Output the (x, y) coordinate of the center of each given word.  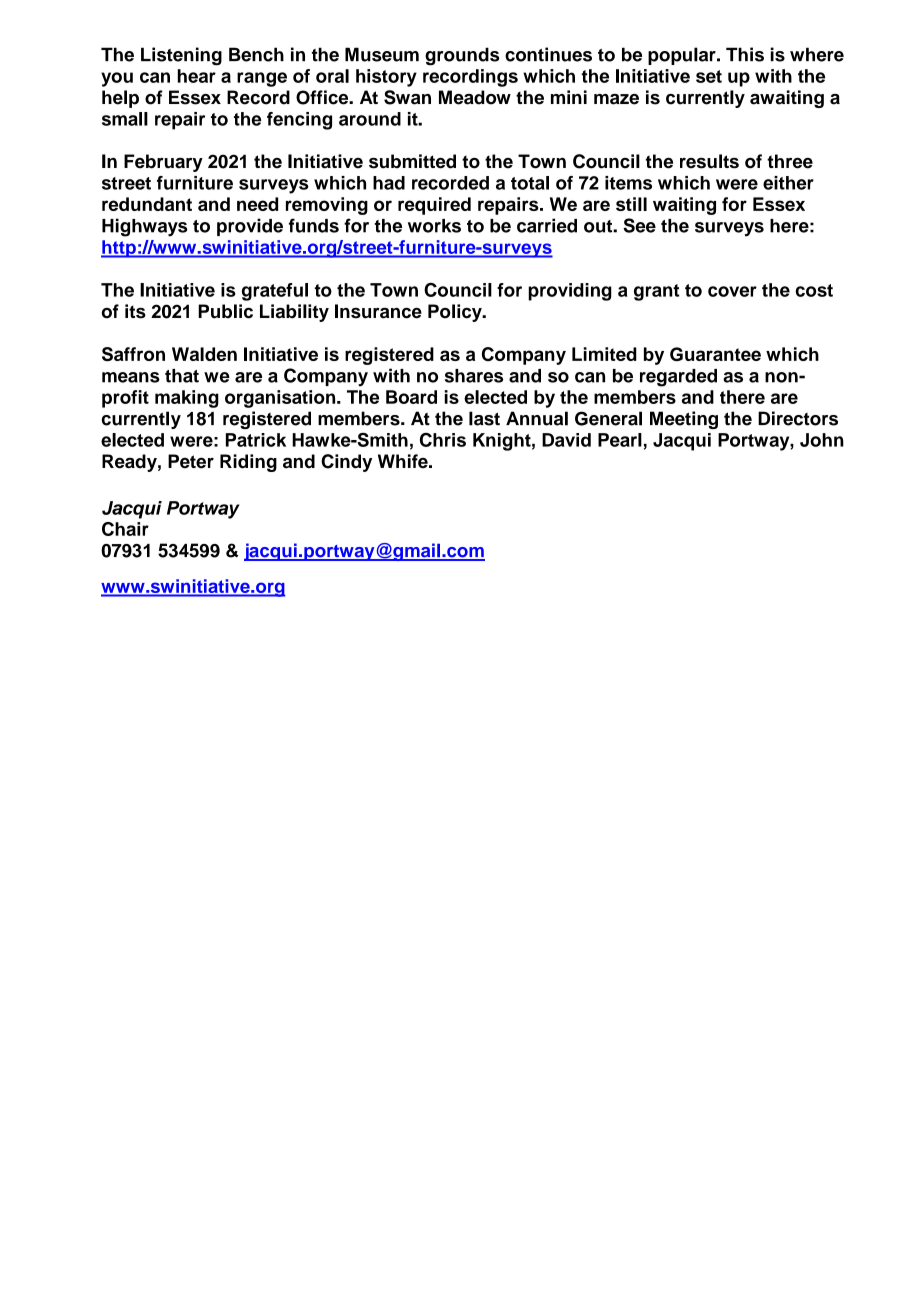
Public (225, 311)
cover (732, 291)
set (709, 76)
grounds (462, 56)
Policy (456, 313)
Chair (125, 529)
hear (197, 76)
